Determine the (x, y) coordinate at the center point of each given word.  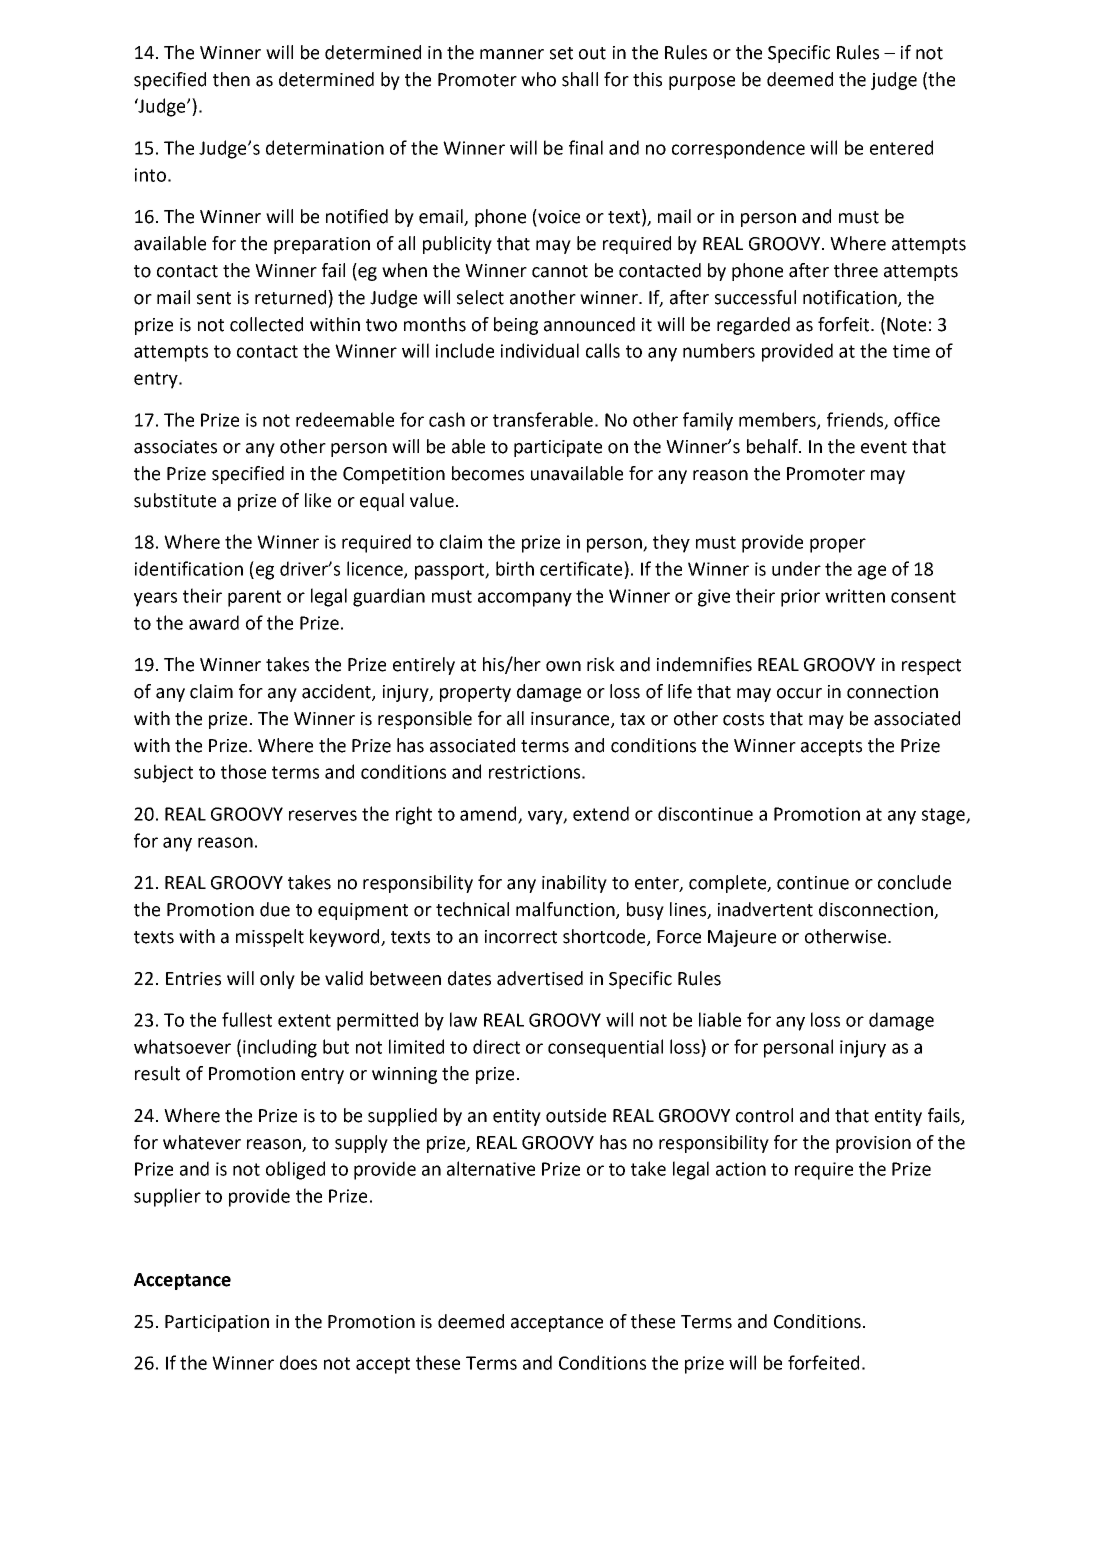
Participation (217, 1323)
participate (558, 448)
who (538, 79)
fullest (247, 1019)
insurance (571, 719)
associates (175, 447)
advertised (540, 978)
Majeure (742, 938)
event (884, 447)
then (231, 79)
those (243, 771)
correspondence (738, 149)
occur (799, 693)
